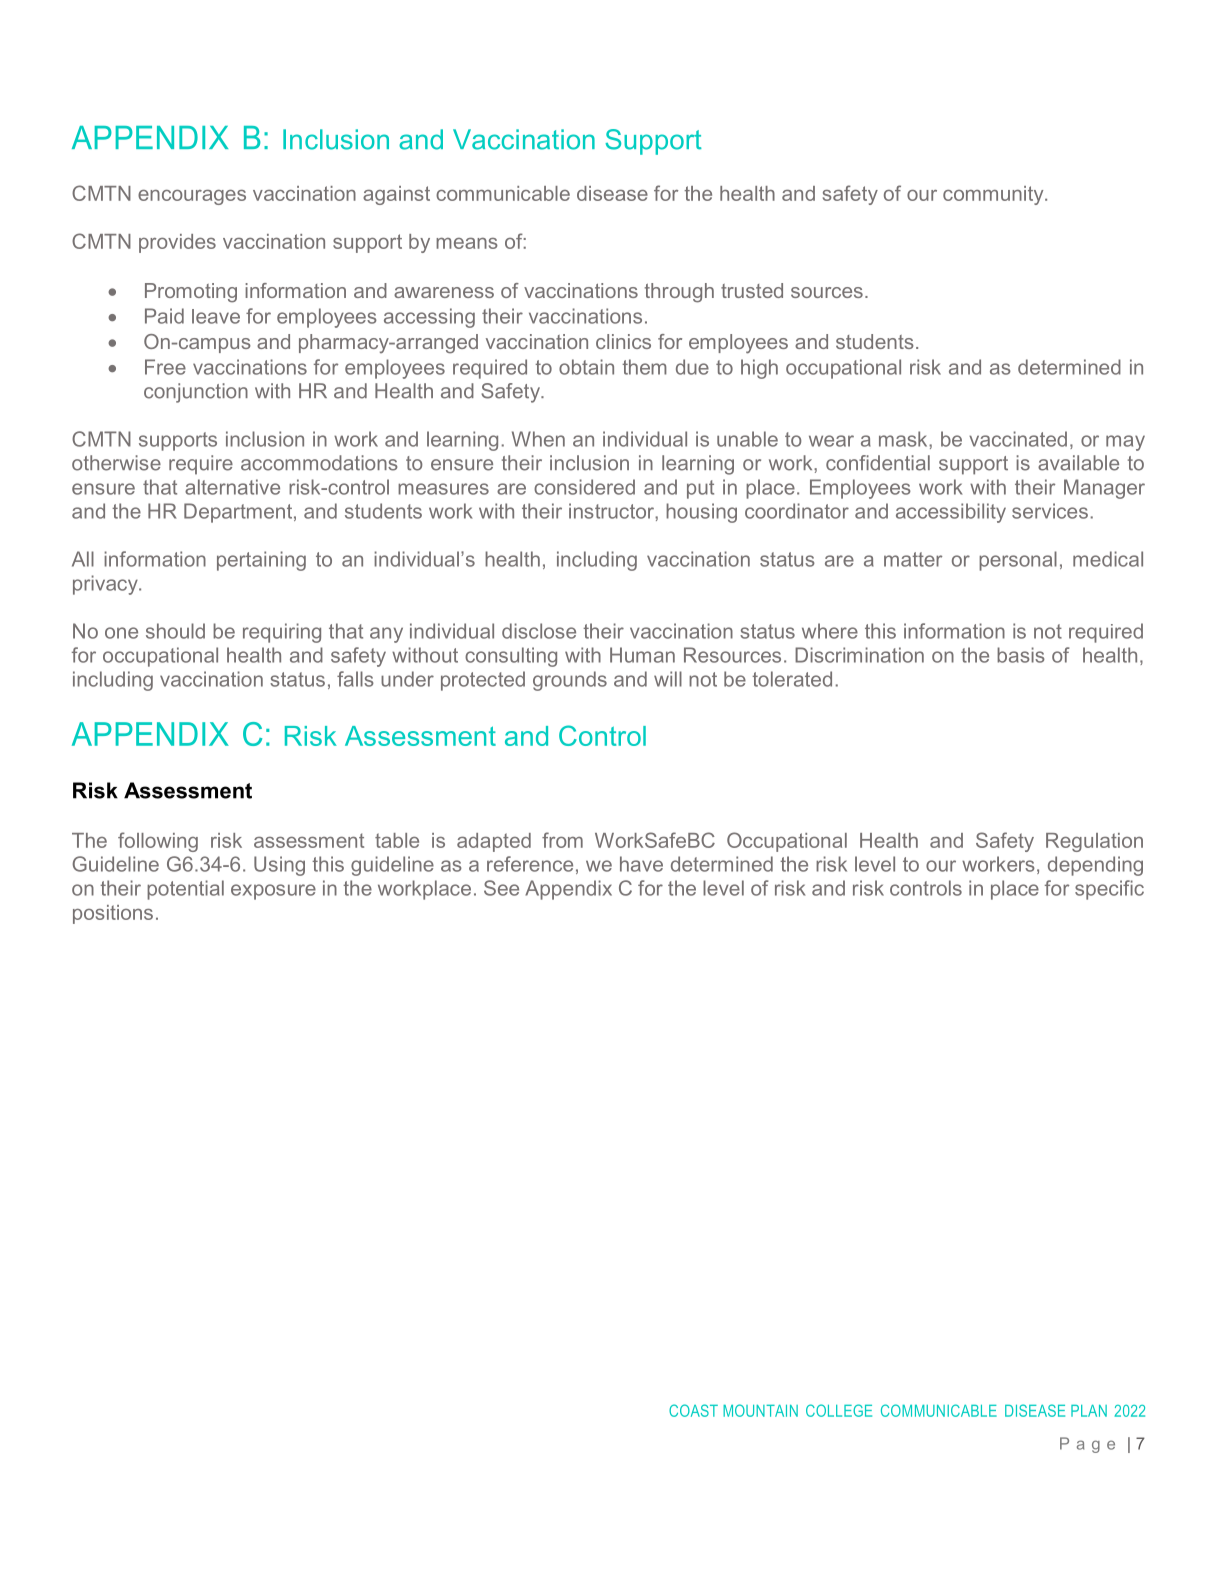 Image resolution: width=1217 pixels, height=1575 pixels. I want to click on provides, so click(177, 243).
